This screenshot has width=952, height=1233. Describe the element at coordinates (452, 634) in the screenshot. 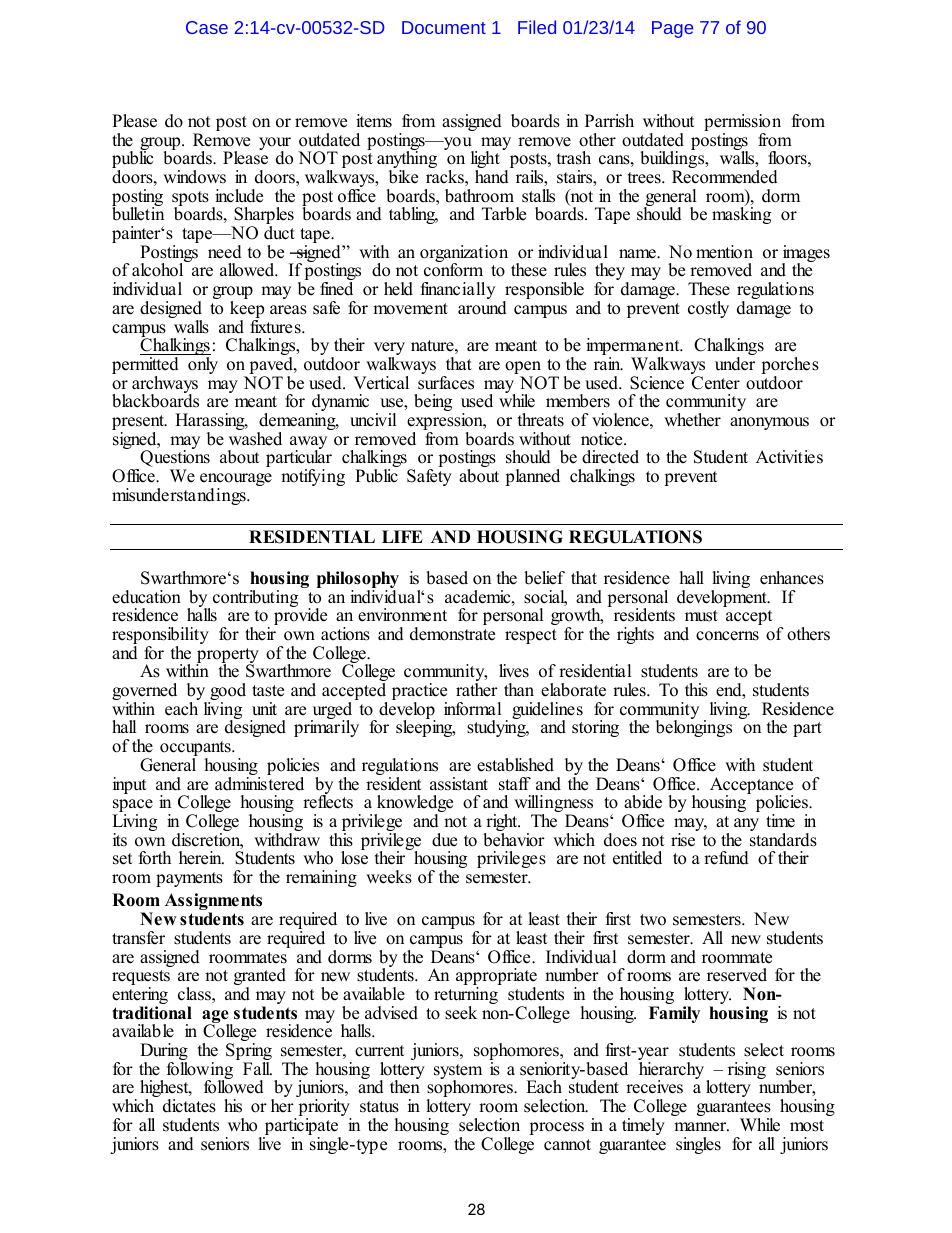

I see `demonstrate` at that location.
